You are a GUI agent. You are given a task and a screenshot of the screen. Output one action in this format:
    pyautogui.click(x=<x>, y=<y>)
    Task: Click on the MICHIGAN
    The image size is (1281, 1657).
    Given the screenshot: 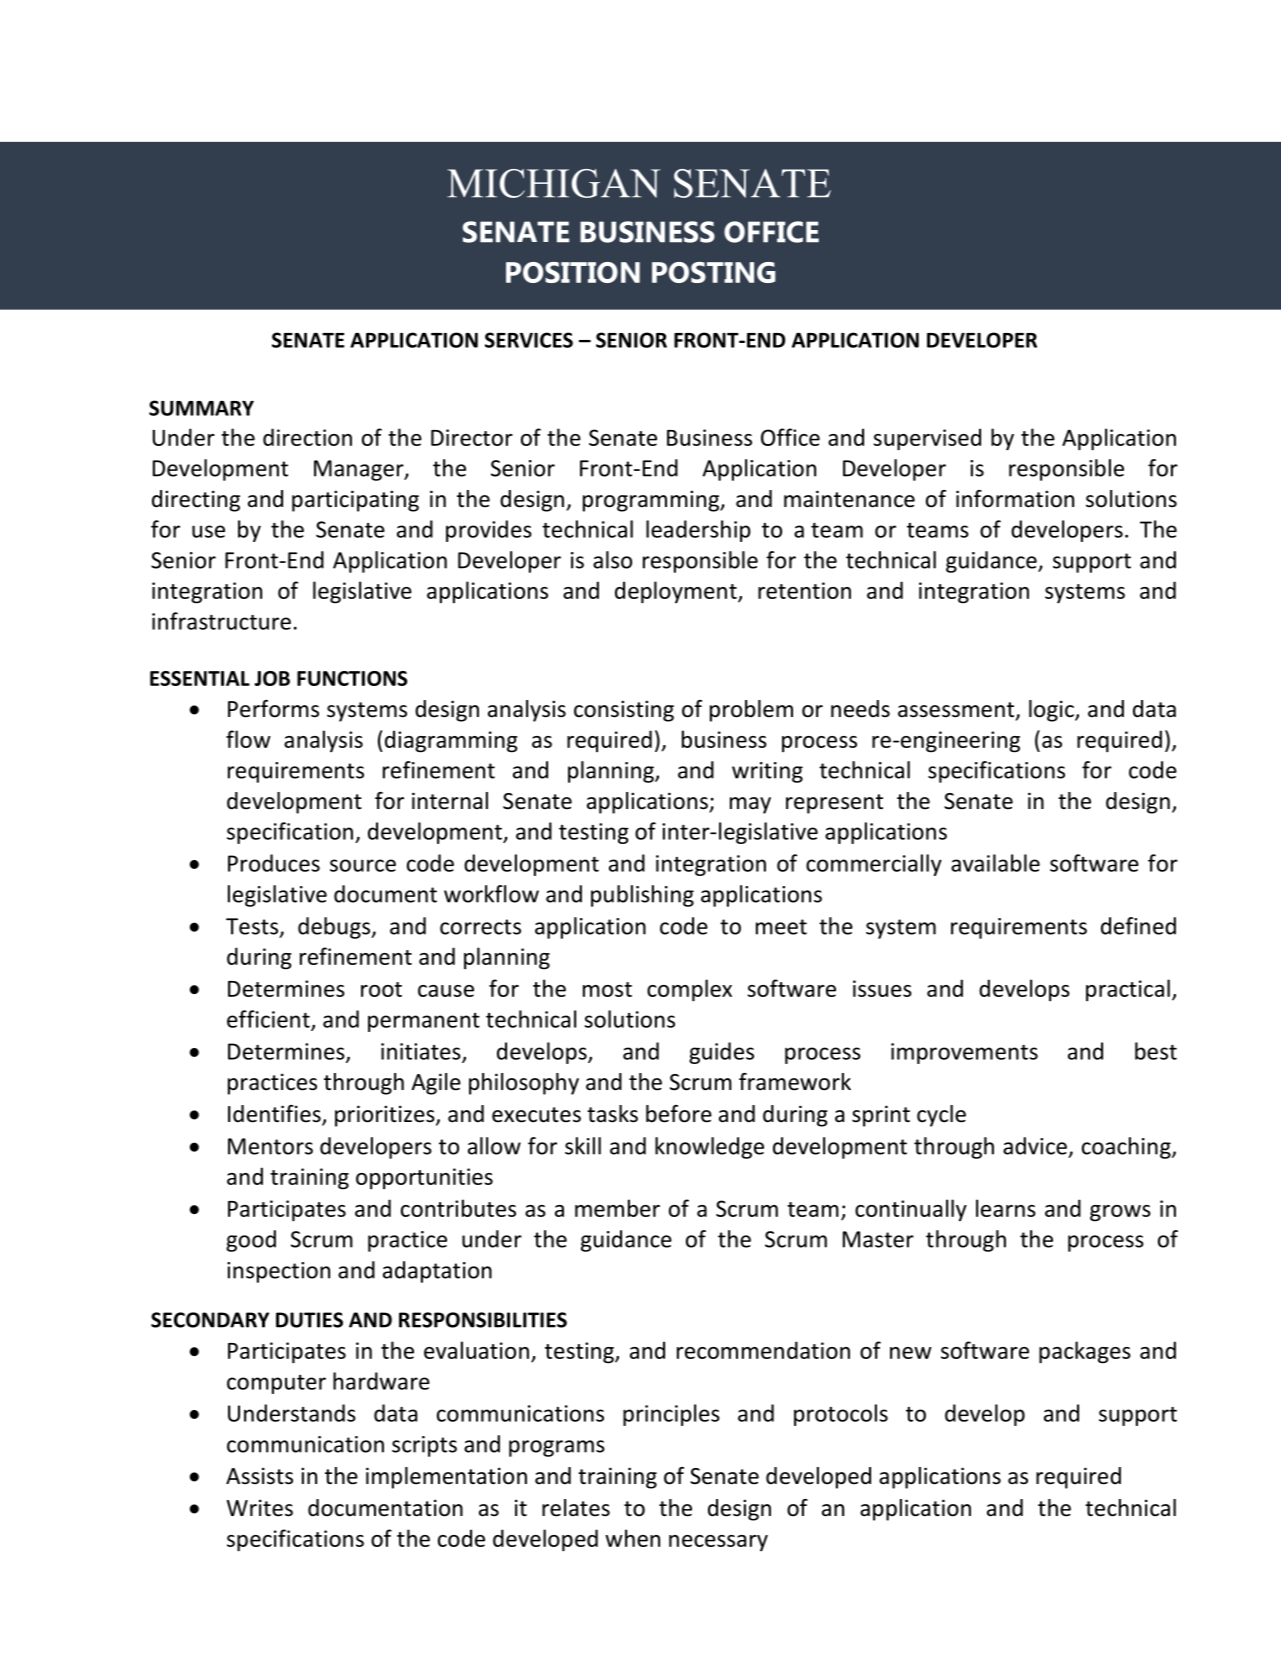 What is the action you would take?
    pyautogui.click(x=553, y=183)
